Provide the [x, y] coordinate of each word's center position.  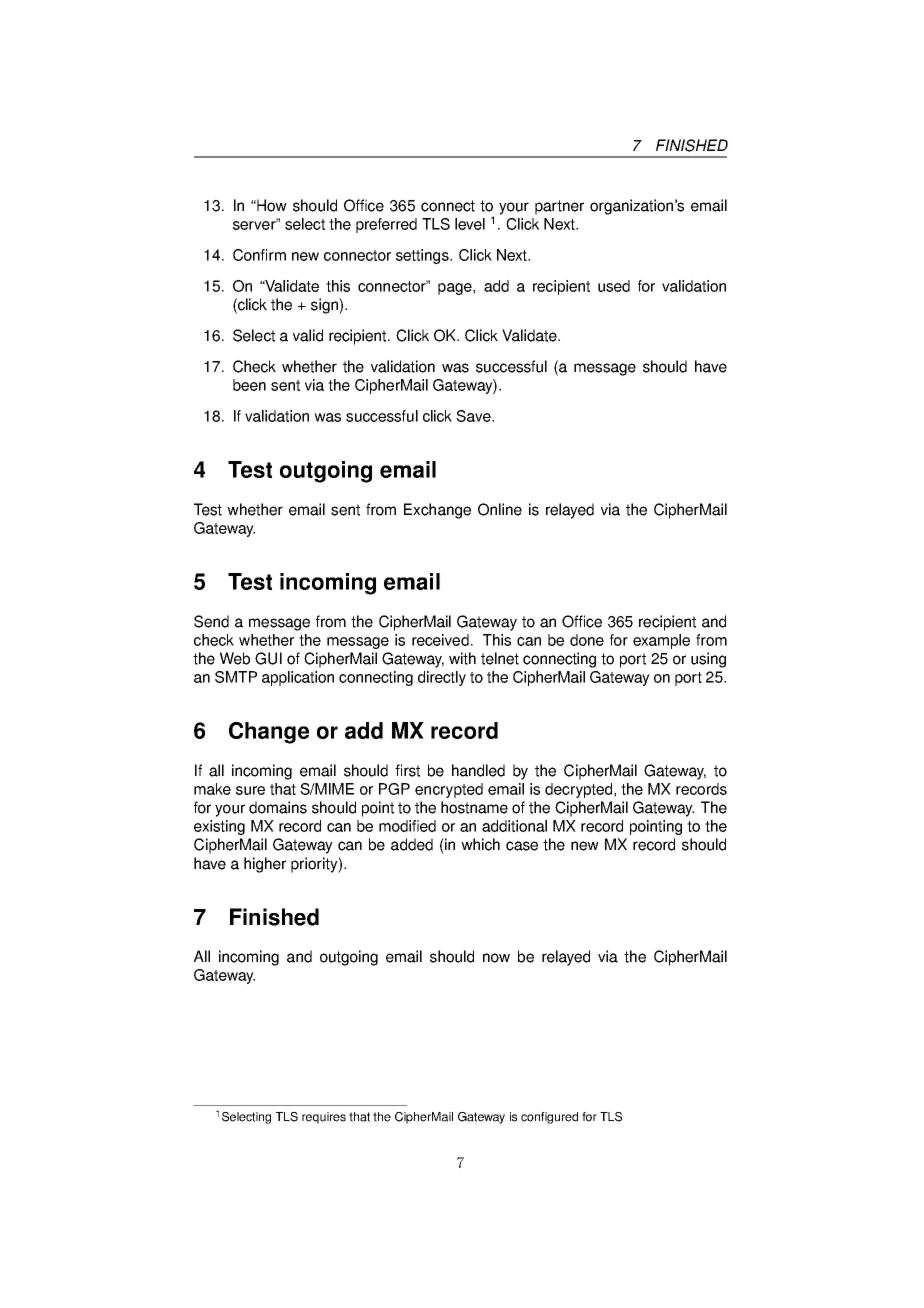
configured [549, 1118]
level [470, 224]
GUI [268, 658]
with [462, 658]
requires [324, 1118]
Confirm [259, 255]
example [661, 641]
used [614, 286]
